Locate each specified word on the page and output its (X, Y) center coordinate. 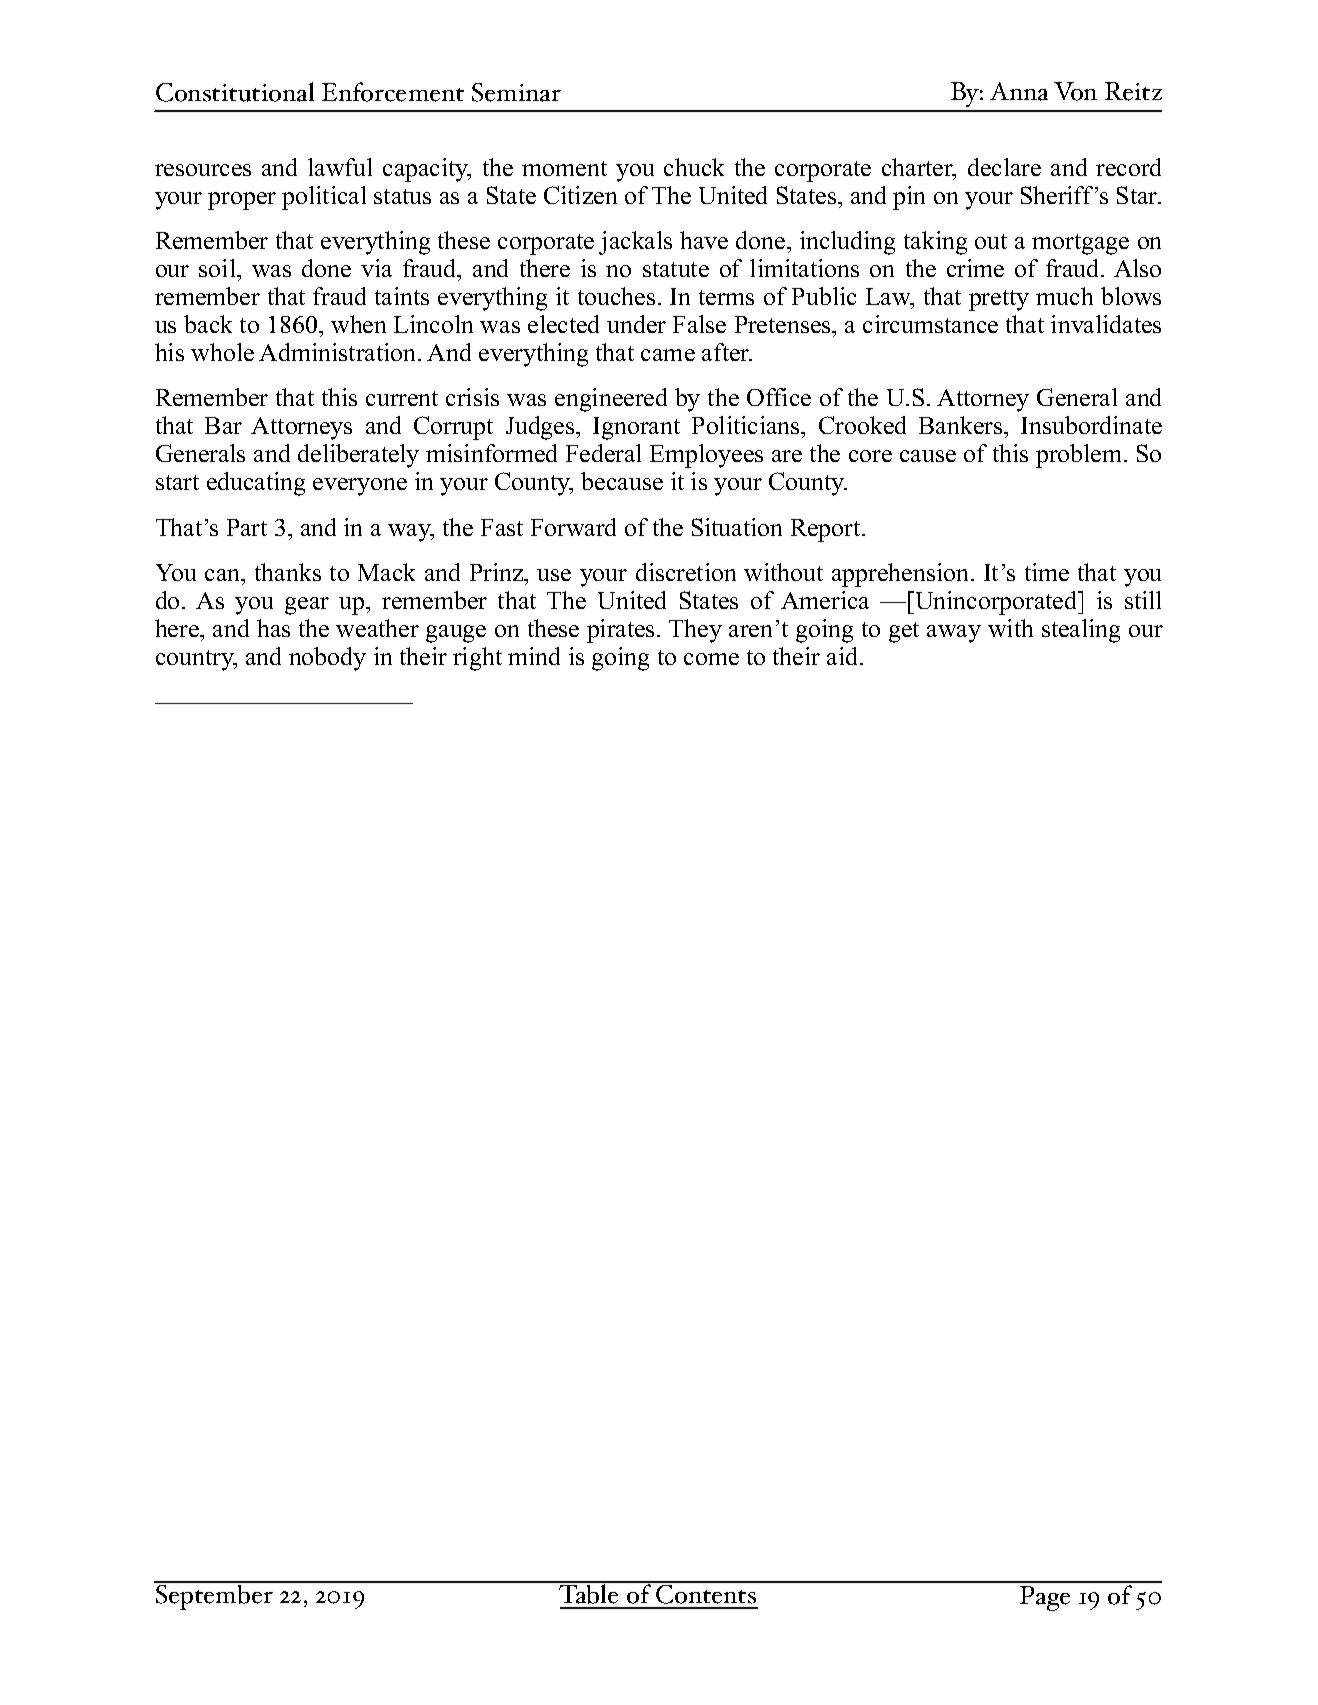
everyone (360, 487)
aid (844, 656)
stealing (1081, 631)
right (477, 659)
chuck (694, 167)
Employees (706, 456)
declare (1004, 167)
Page (1045, 1598)
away (954, 634)
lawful (340, 167)
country (196, 660)
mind (534, 656)
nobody (327, 659)
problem (1080, 456)
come (711, 659)
